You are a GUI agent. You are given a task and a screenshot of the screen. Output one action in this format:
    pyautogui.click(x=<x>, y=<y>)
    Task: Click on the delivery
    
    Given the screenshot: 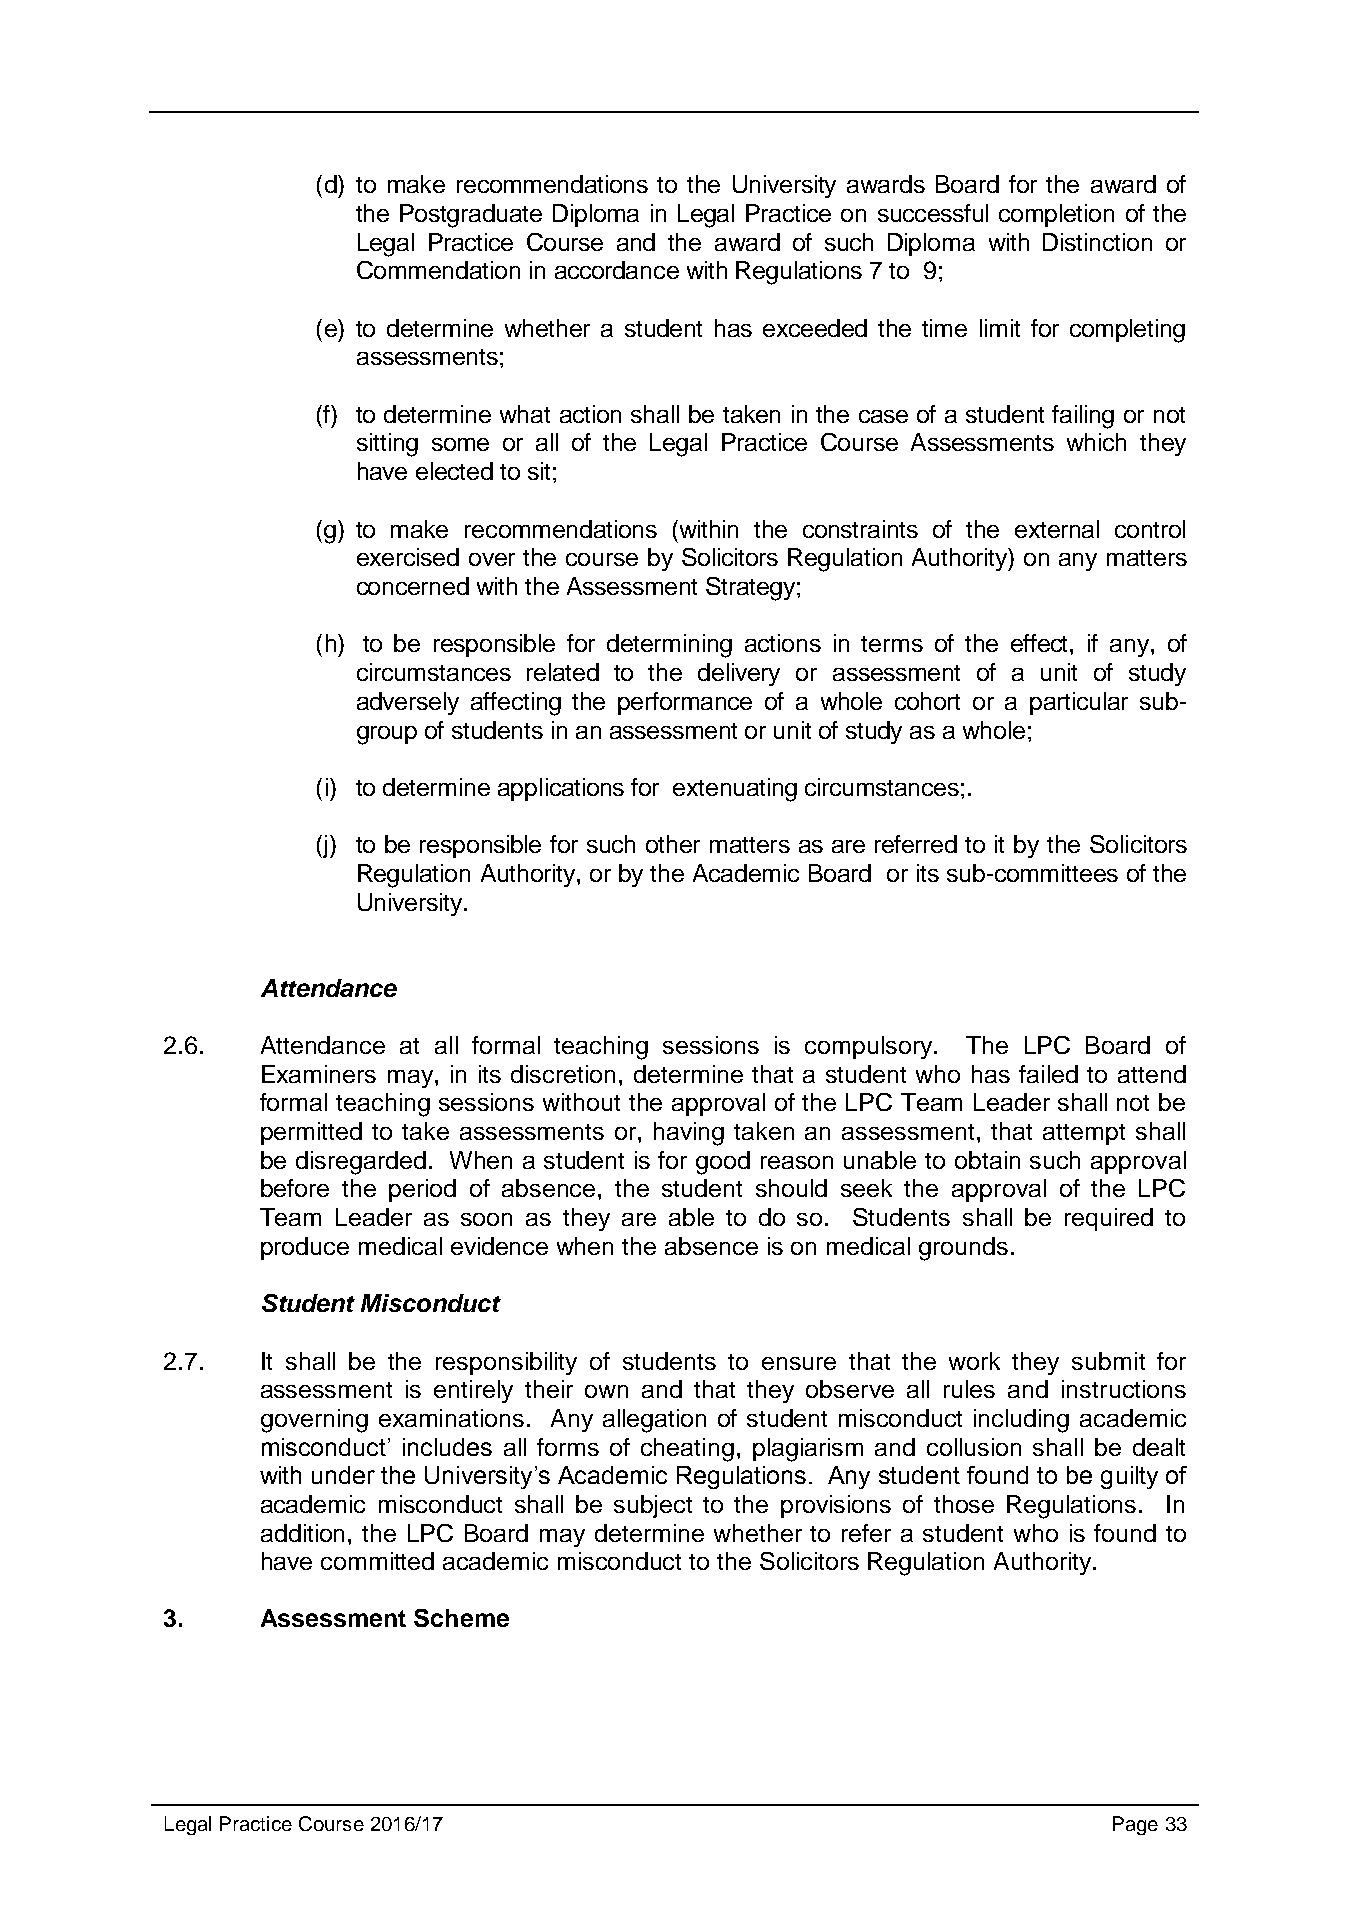 What is the action you would take?
    pyautogui.click(x=739, y=674)
